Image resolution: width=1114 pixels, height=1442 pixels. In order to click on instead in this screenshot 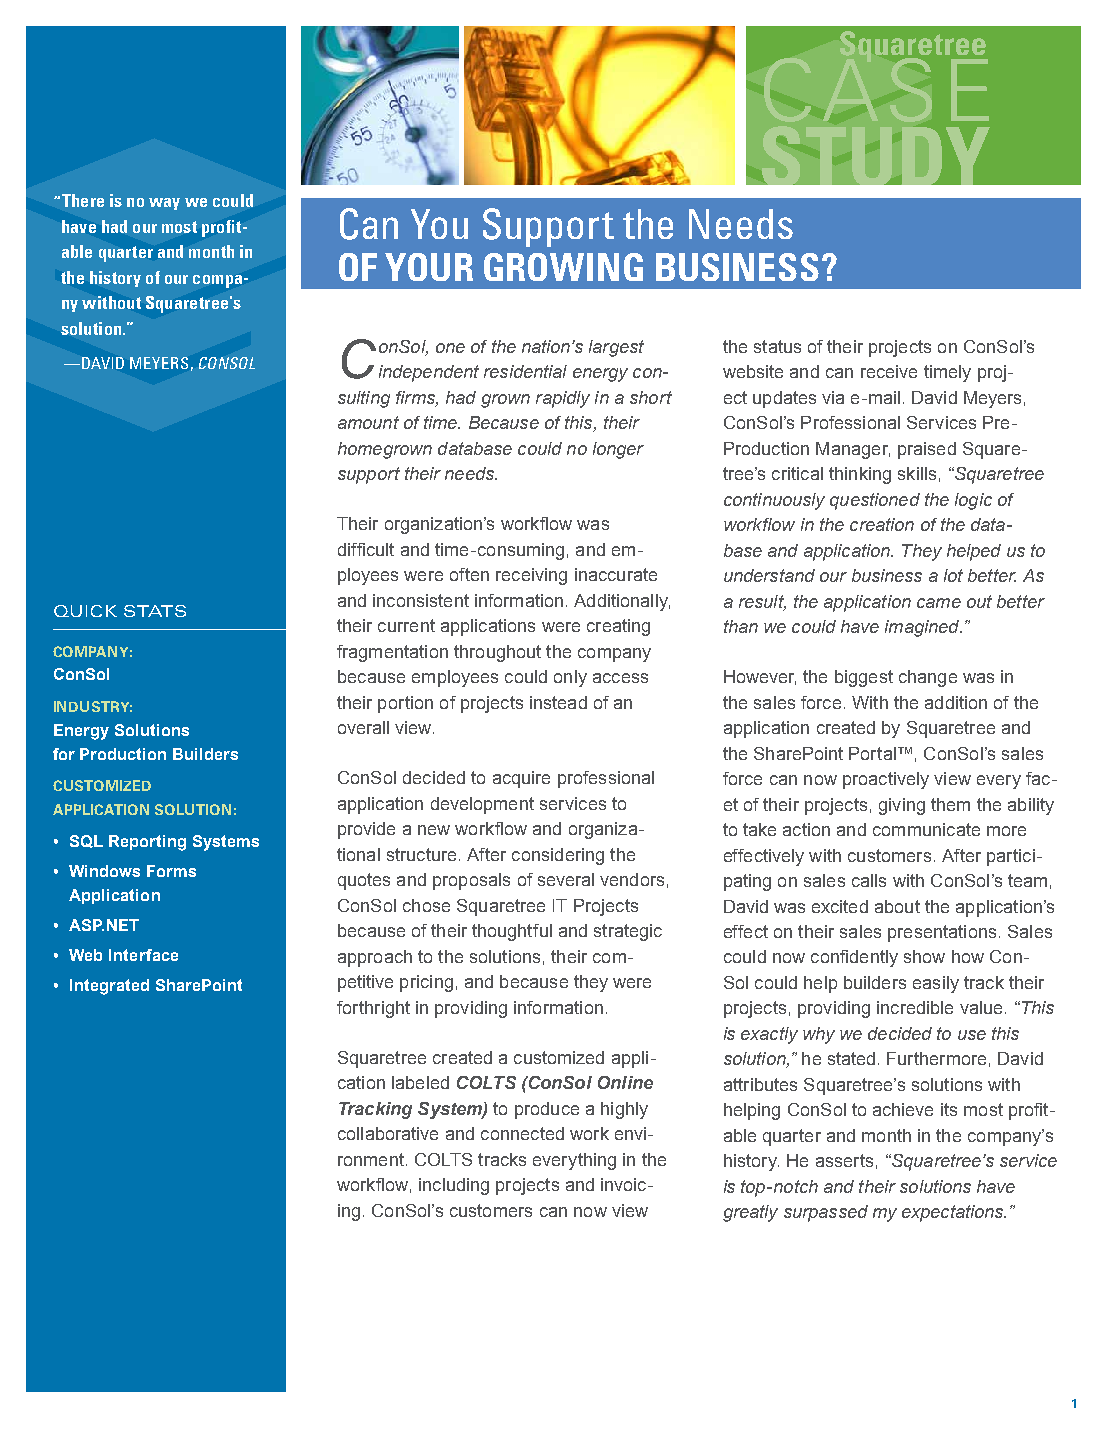, I will do `click(558, 702)`.
